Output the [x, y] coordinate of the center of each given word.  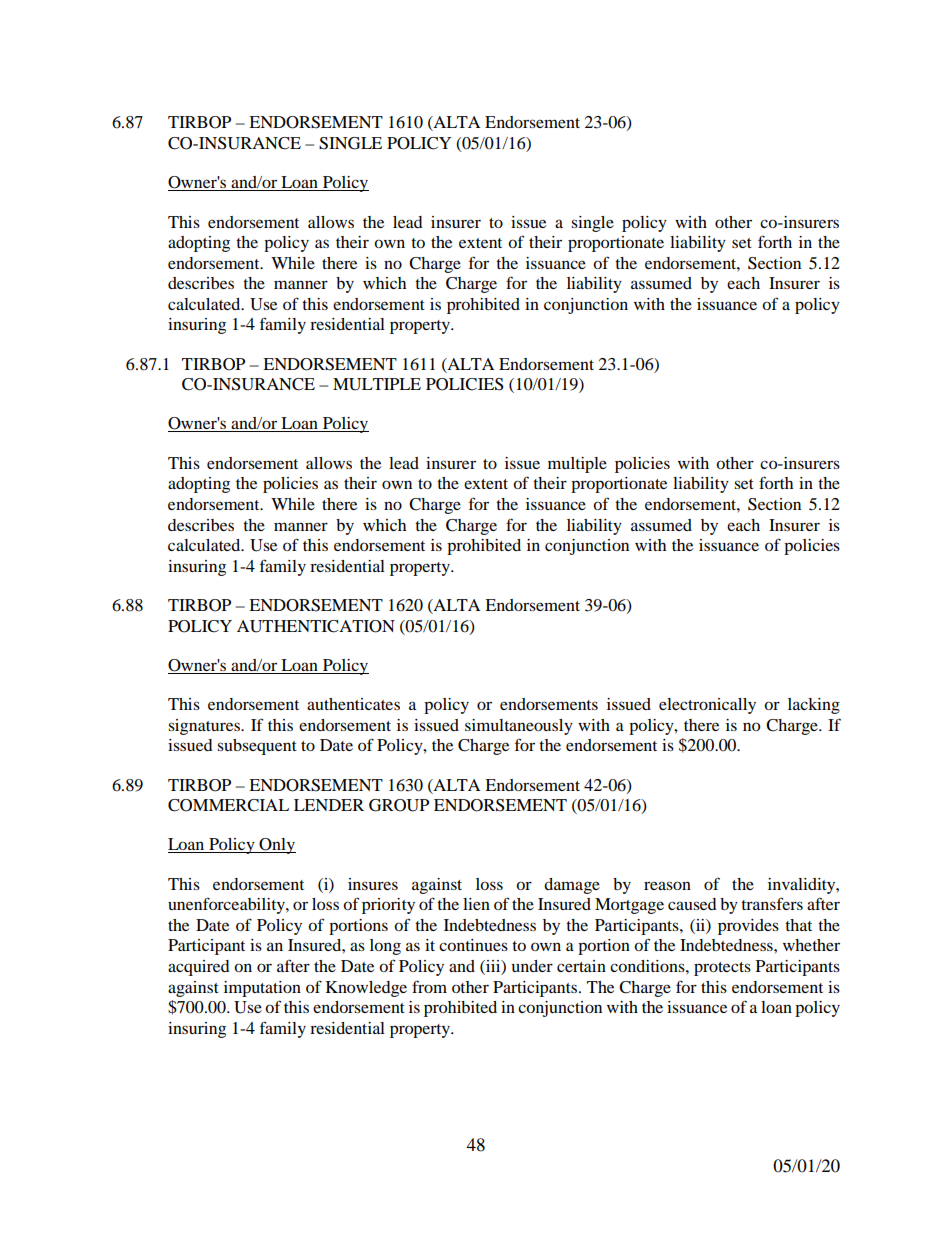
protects [722, 969]
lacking [814, 706]
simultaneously [519, 727]
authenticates [353, 704]
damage [572, 886]
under [532, 966]
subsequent [257, 747]
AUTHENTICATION [316, 626]
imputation [262, 989]
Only [276, 846]
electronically [707, 706]
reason [667, 885]
